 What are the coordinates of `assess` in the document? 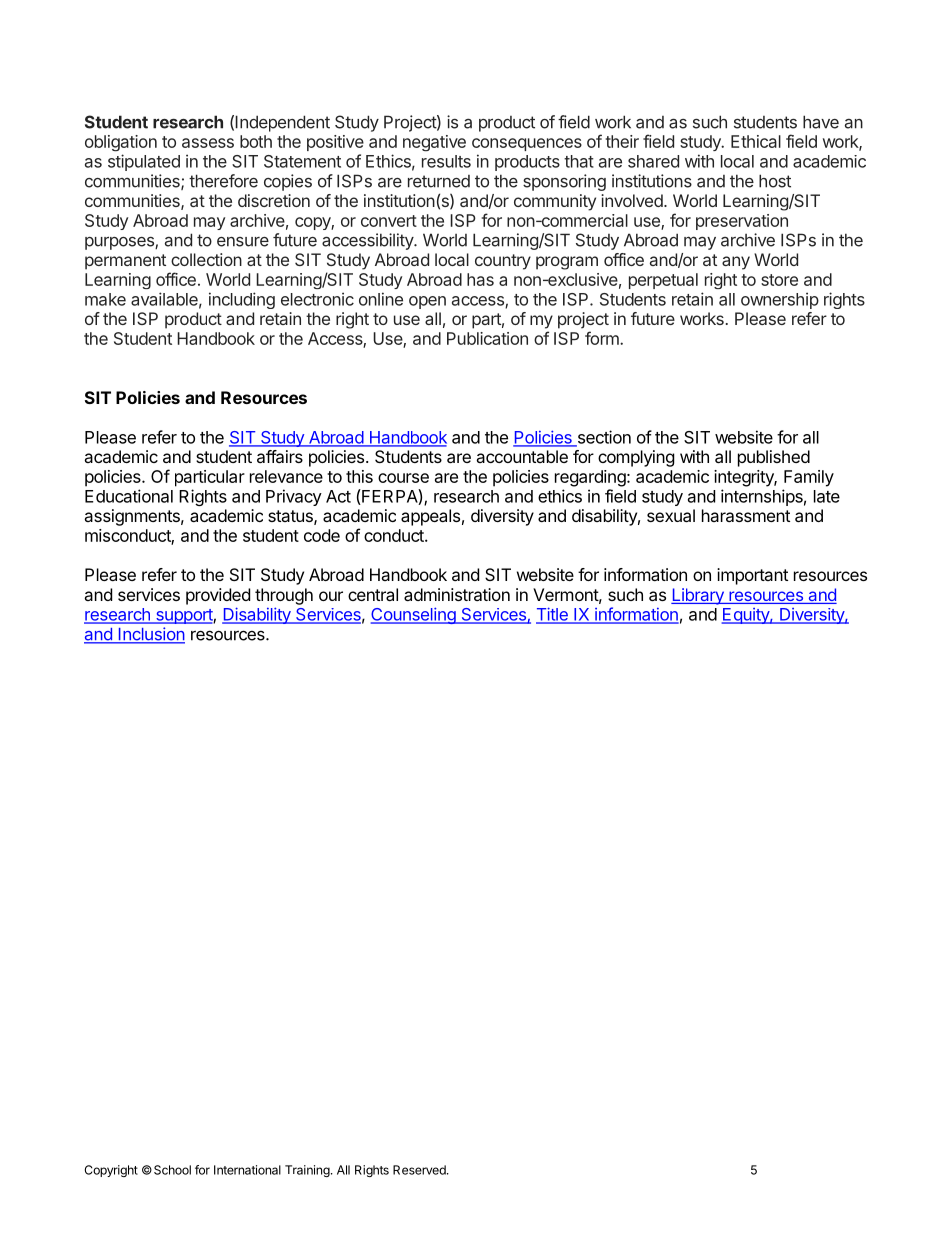 It's located at (208, 143).
